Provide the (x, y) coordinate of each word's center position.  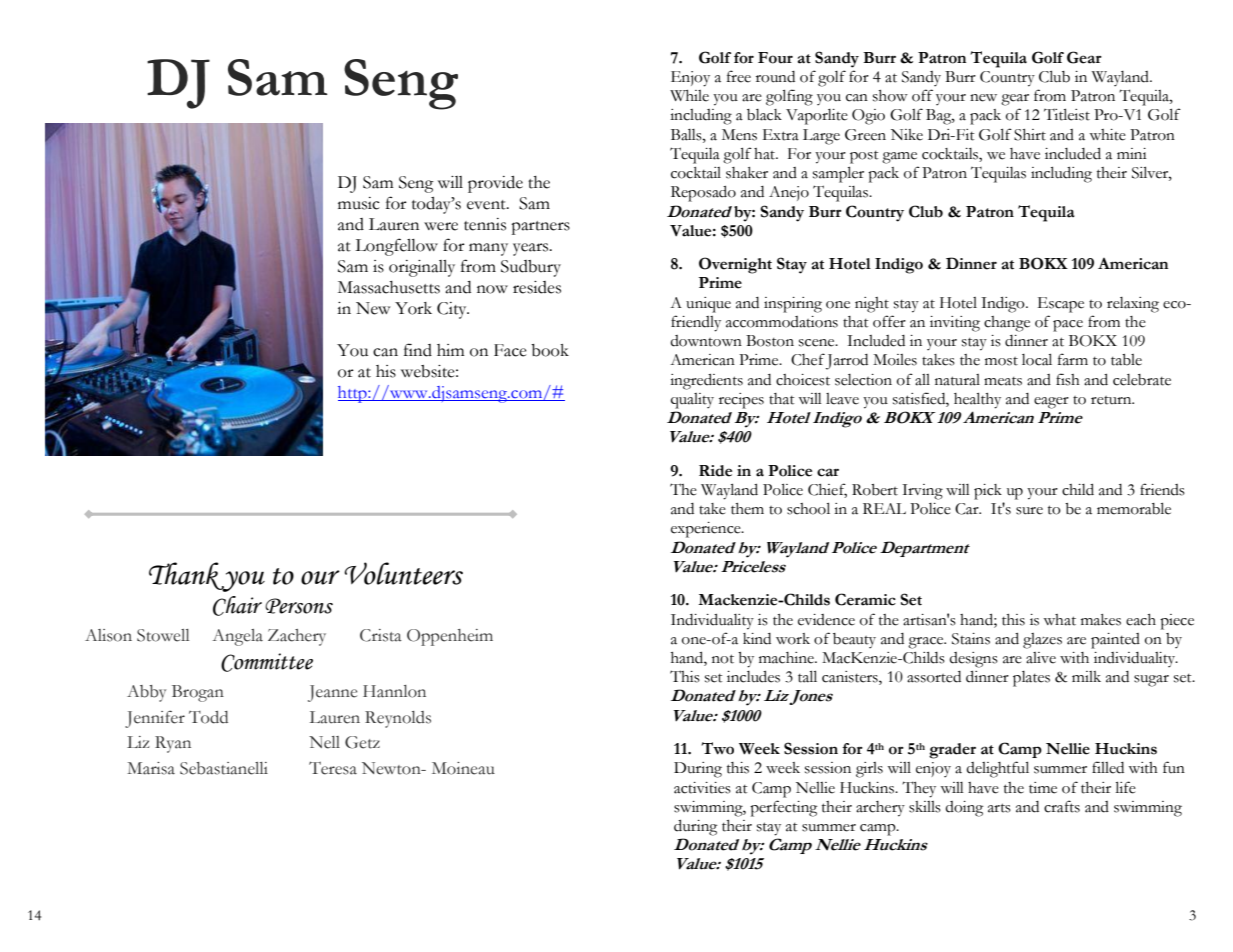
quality (692, 401)
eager (1051, 403)
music (359, 203)
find (418, 350)
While (689, 96)
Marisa (151, 768)
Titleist (1067, 115)
